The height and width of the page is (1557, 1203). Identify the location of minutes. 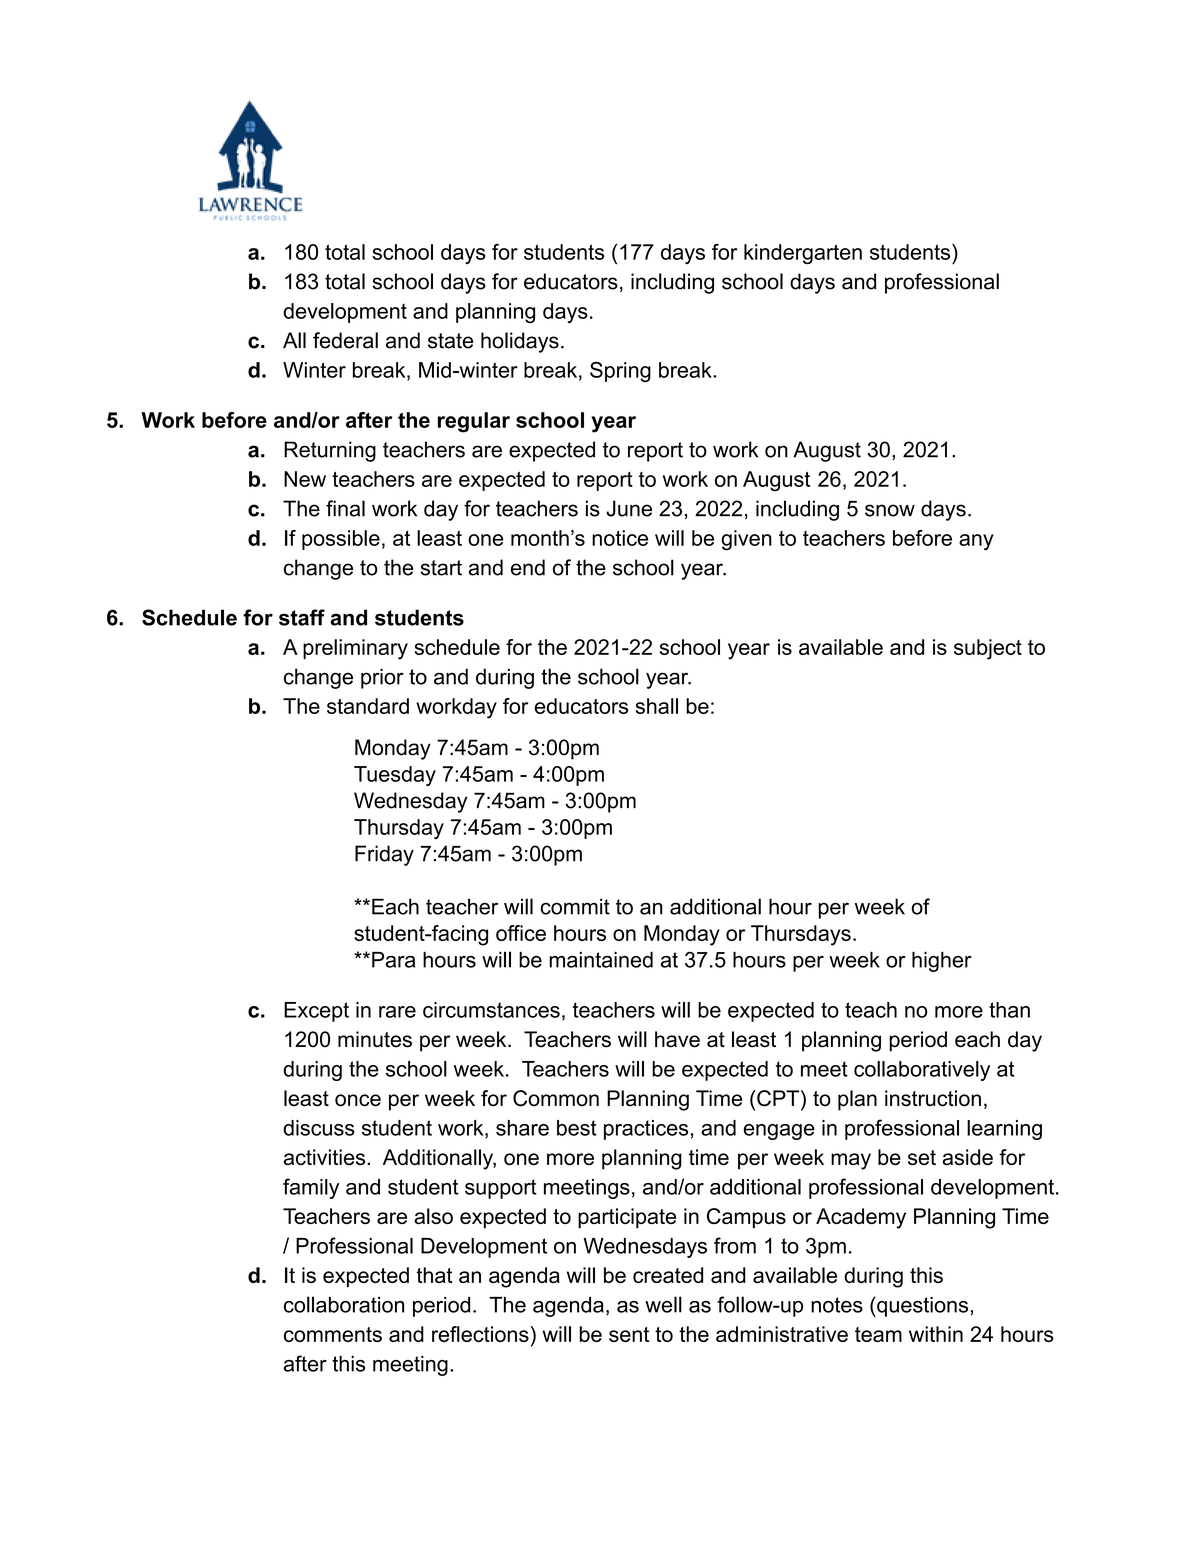
(375, 1039).
